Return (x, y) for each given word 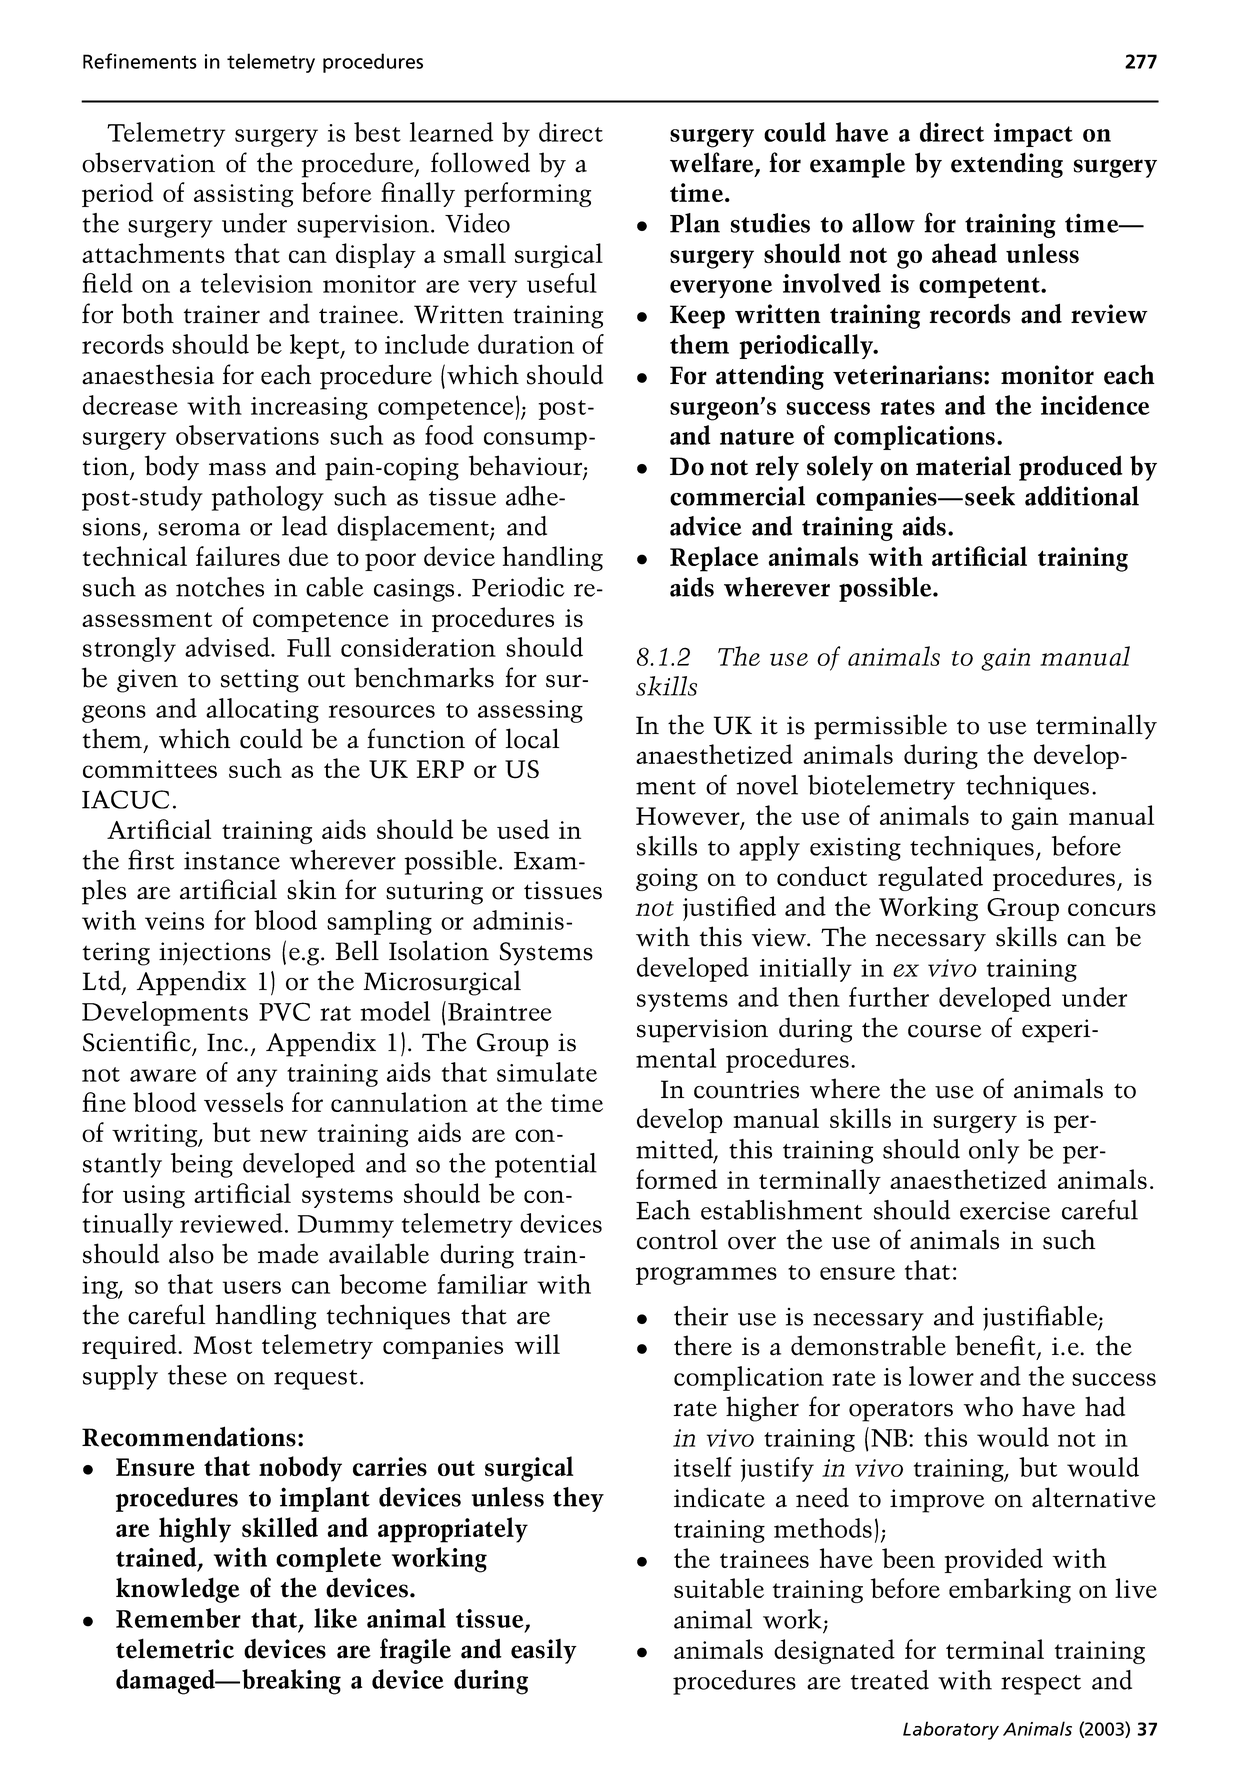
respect (1041, 1685)
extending (1007, 165)
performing (527, 194)
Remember (178, 1618)
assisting (243, 195)
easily (544, 1651)
